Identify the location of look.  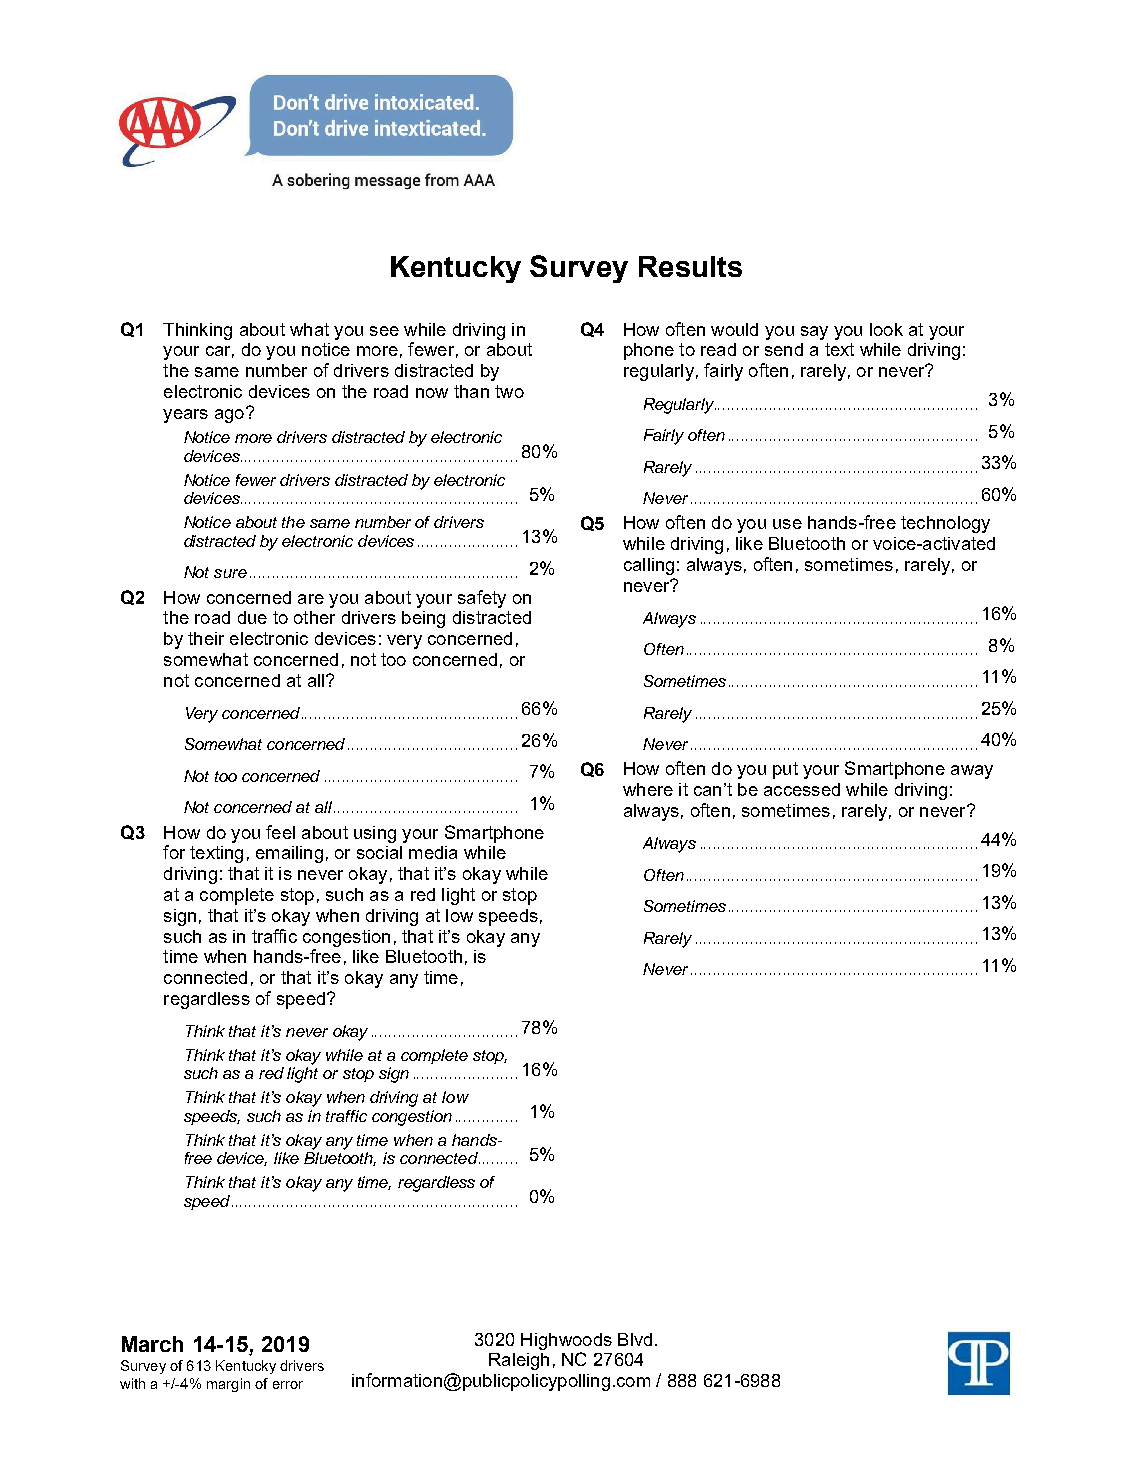
(886, 329).
